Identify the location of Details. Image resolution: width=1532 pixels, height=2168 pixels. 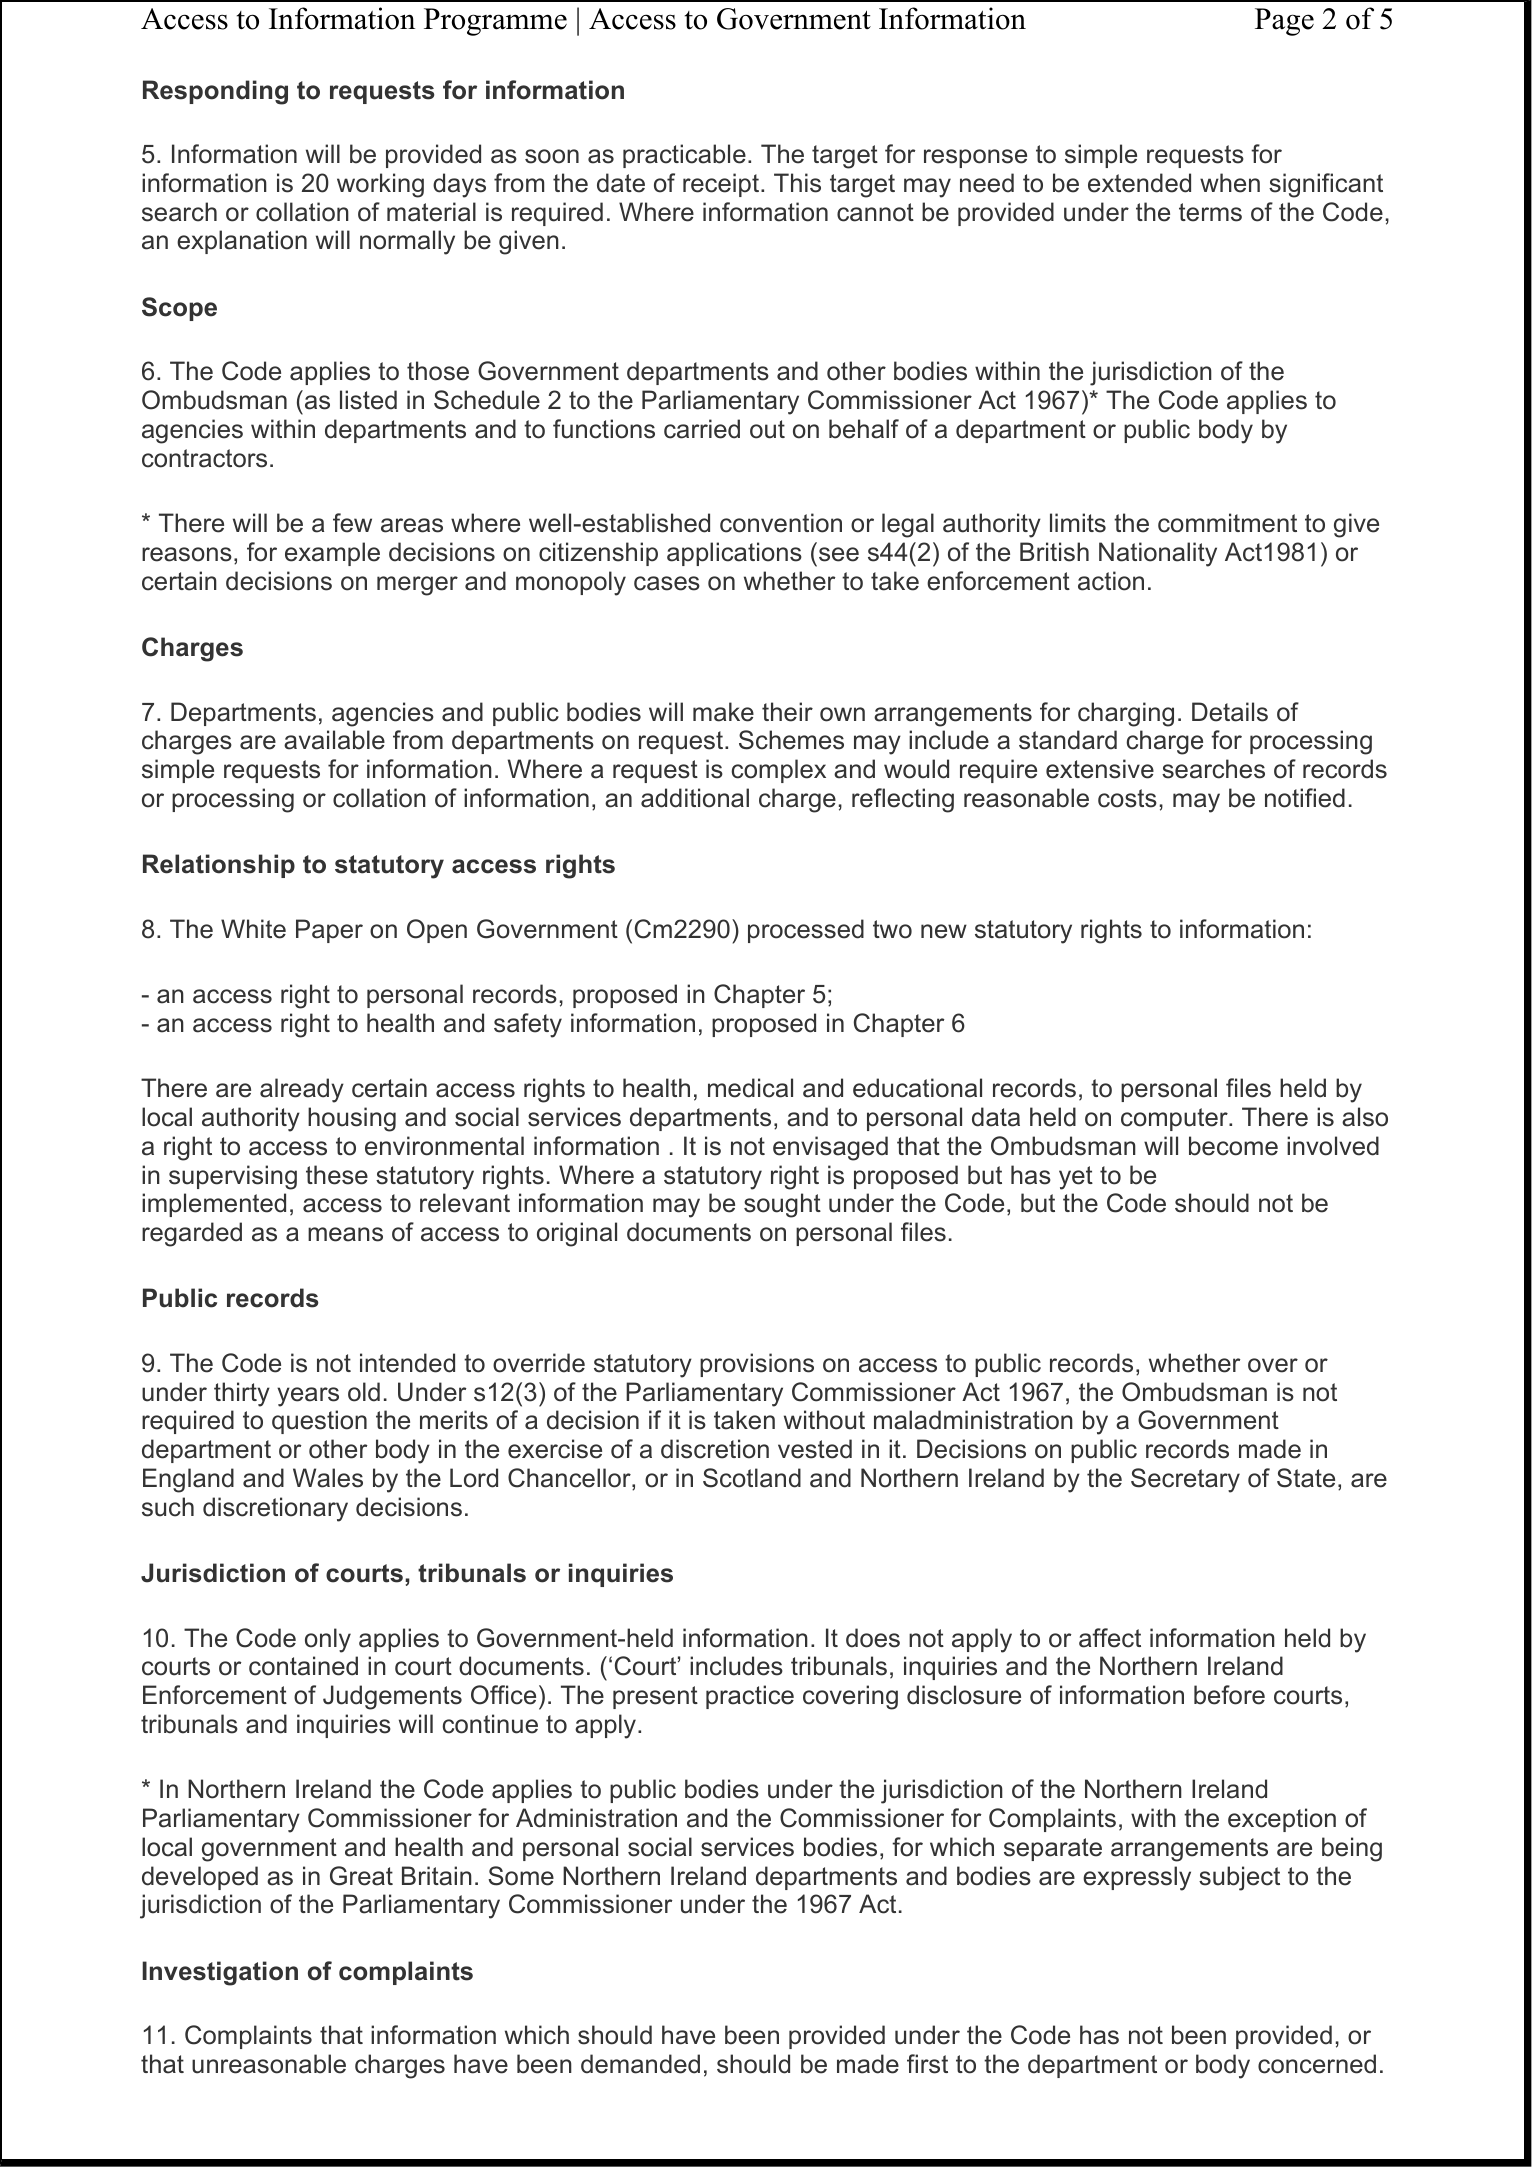
(1230, 712).
